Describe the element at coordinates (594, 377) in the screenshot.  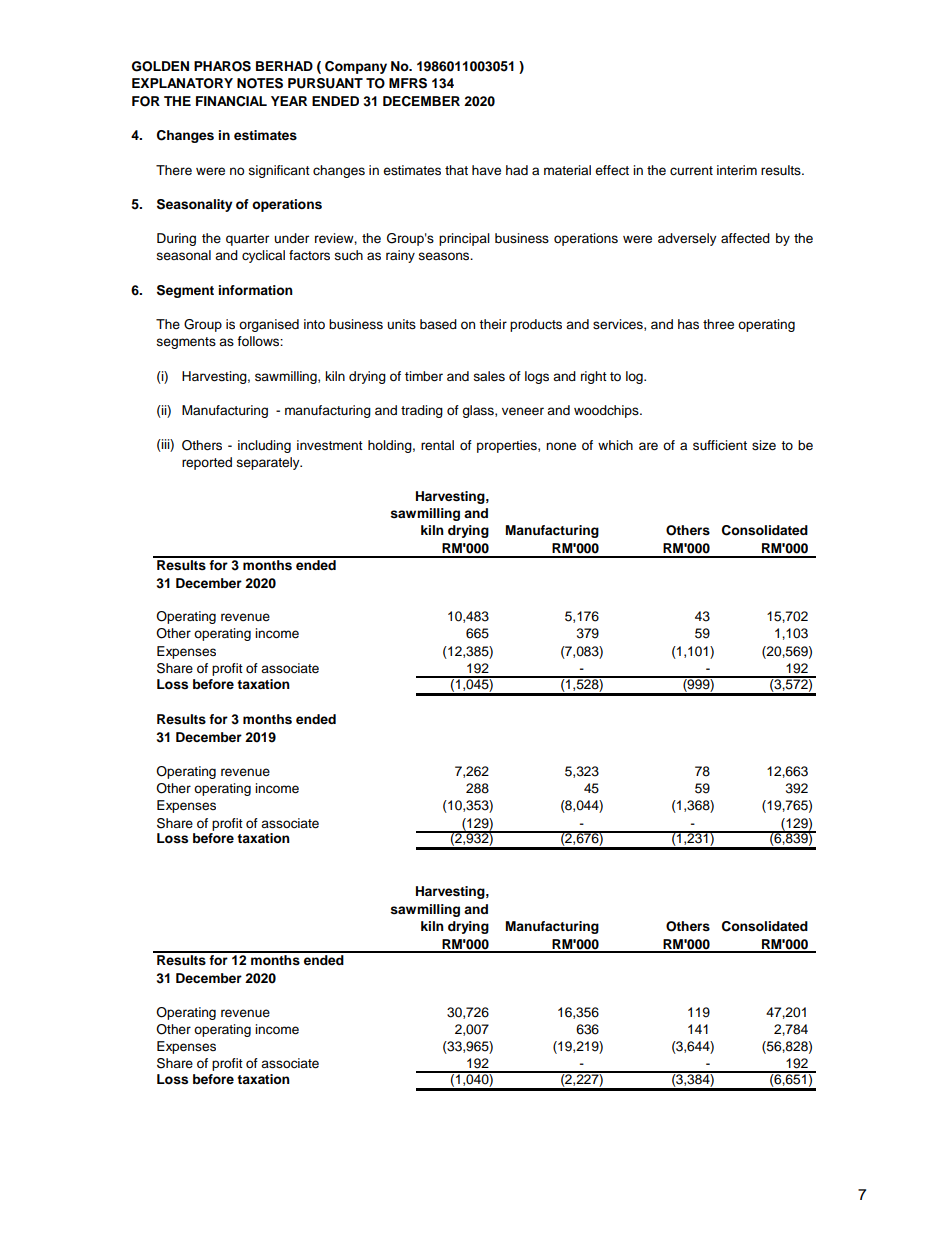
I see `right` at that location.
